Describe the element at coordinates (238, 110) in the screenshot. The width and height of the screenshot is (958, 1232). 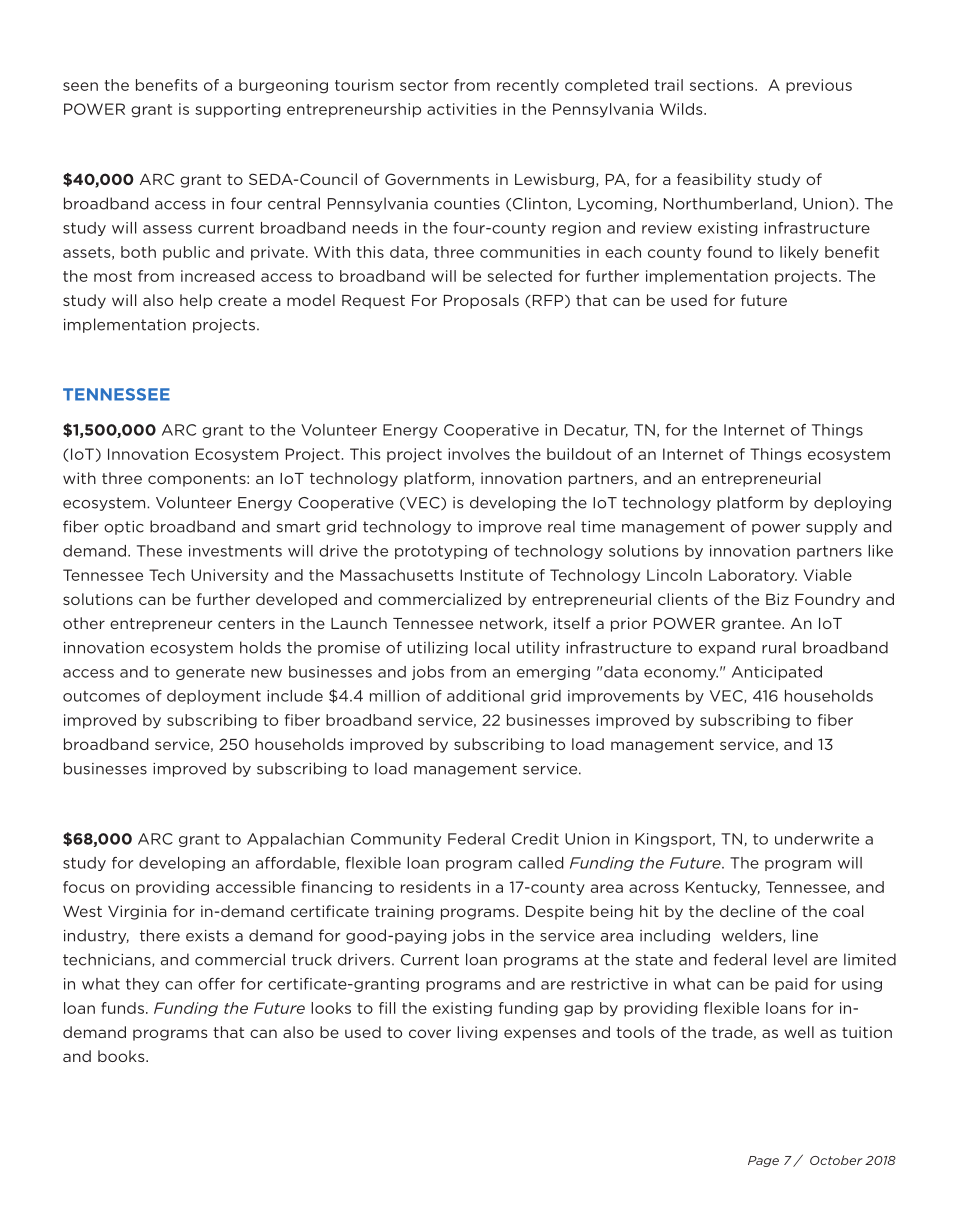
I see `supporting` at that location.
